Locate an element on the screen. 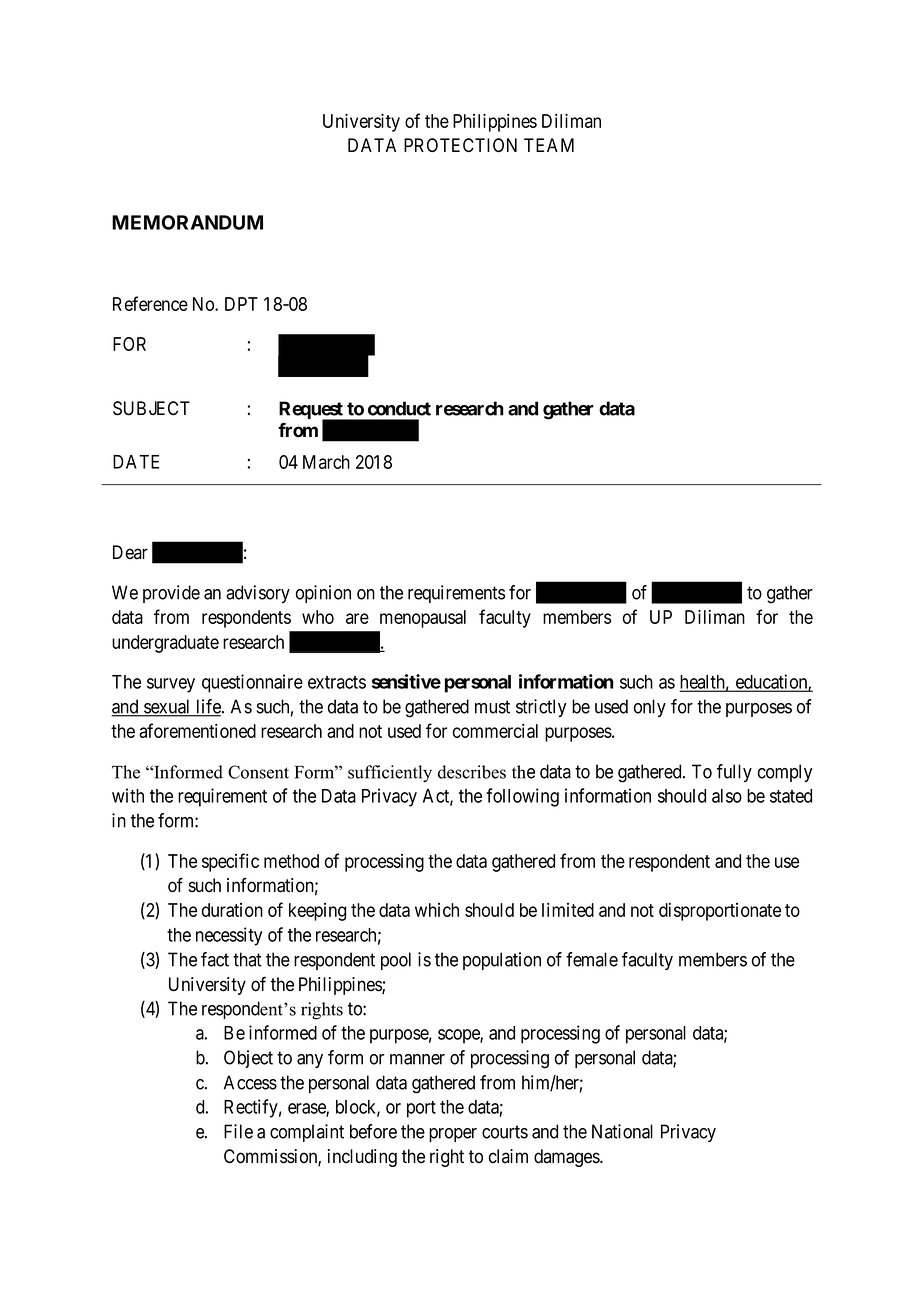  File is located at coordinates (238, 1131).
